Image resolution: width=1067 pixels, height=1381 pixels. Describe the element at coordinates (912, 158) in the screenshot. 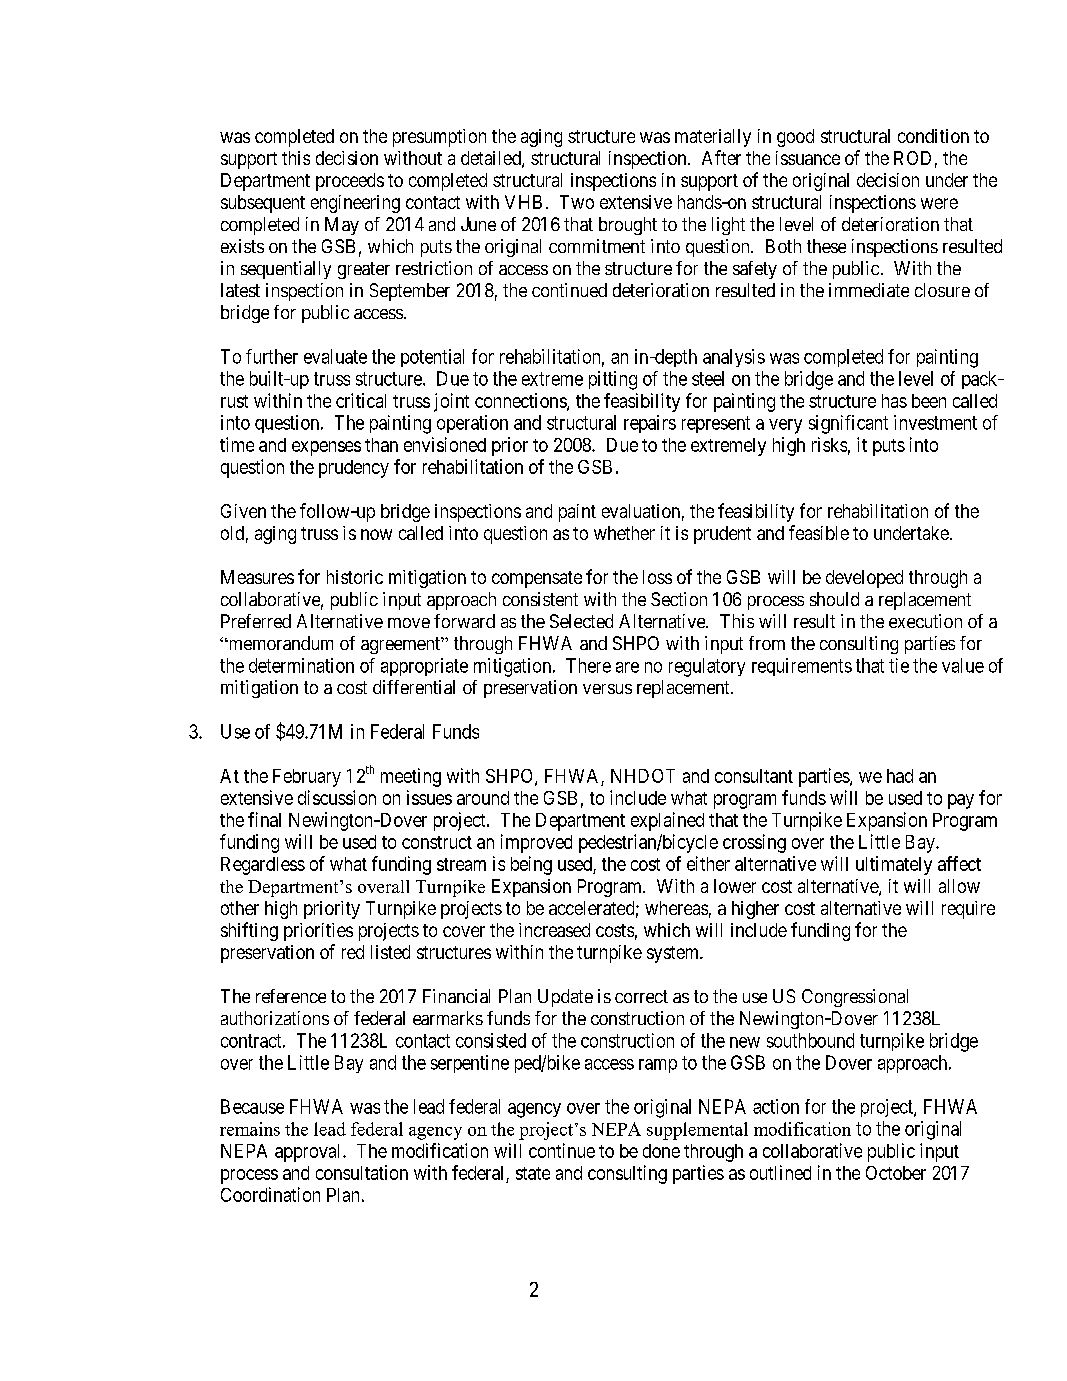

I see `ROD` at that location.
